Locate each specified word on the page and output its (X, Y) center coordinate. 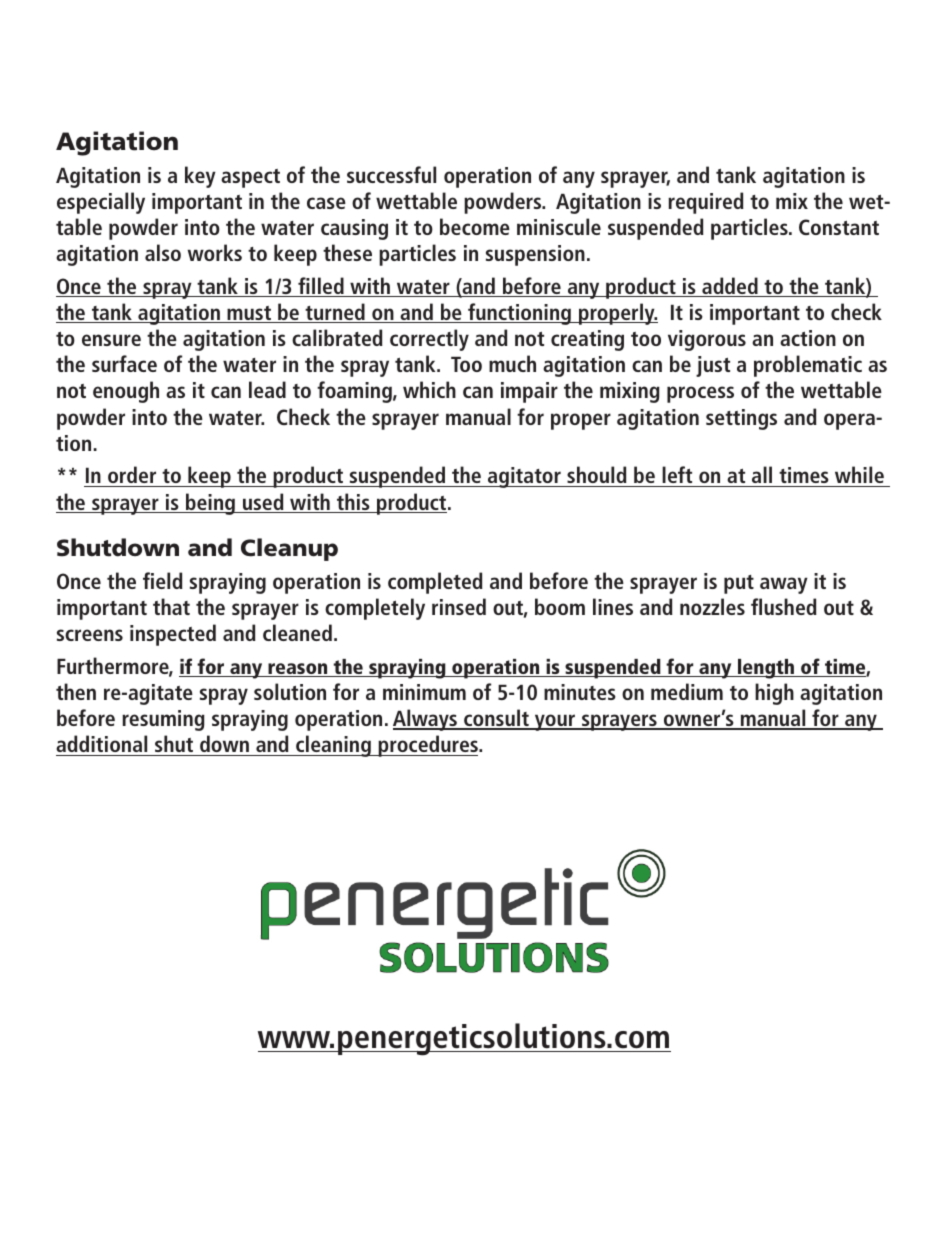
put (739, 584)
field (163, 580)
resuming (163, 720)
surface (124, 363)
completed (435, 583)
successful (391, 174)
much (512, 363)
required (706, 203)
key (200, 177)
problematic (808, 366)
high (774, 694)
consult (496, 719)
